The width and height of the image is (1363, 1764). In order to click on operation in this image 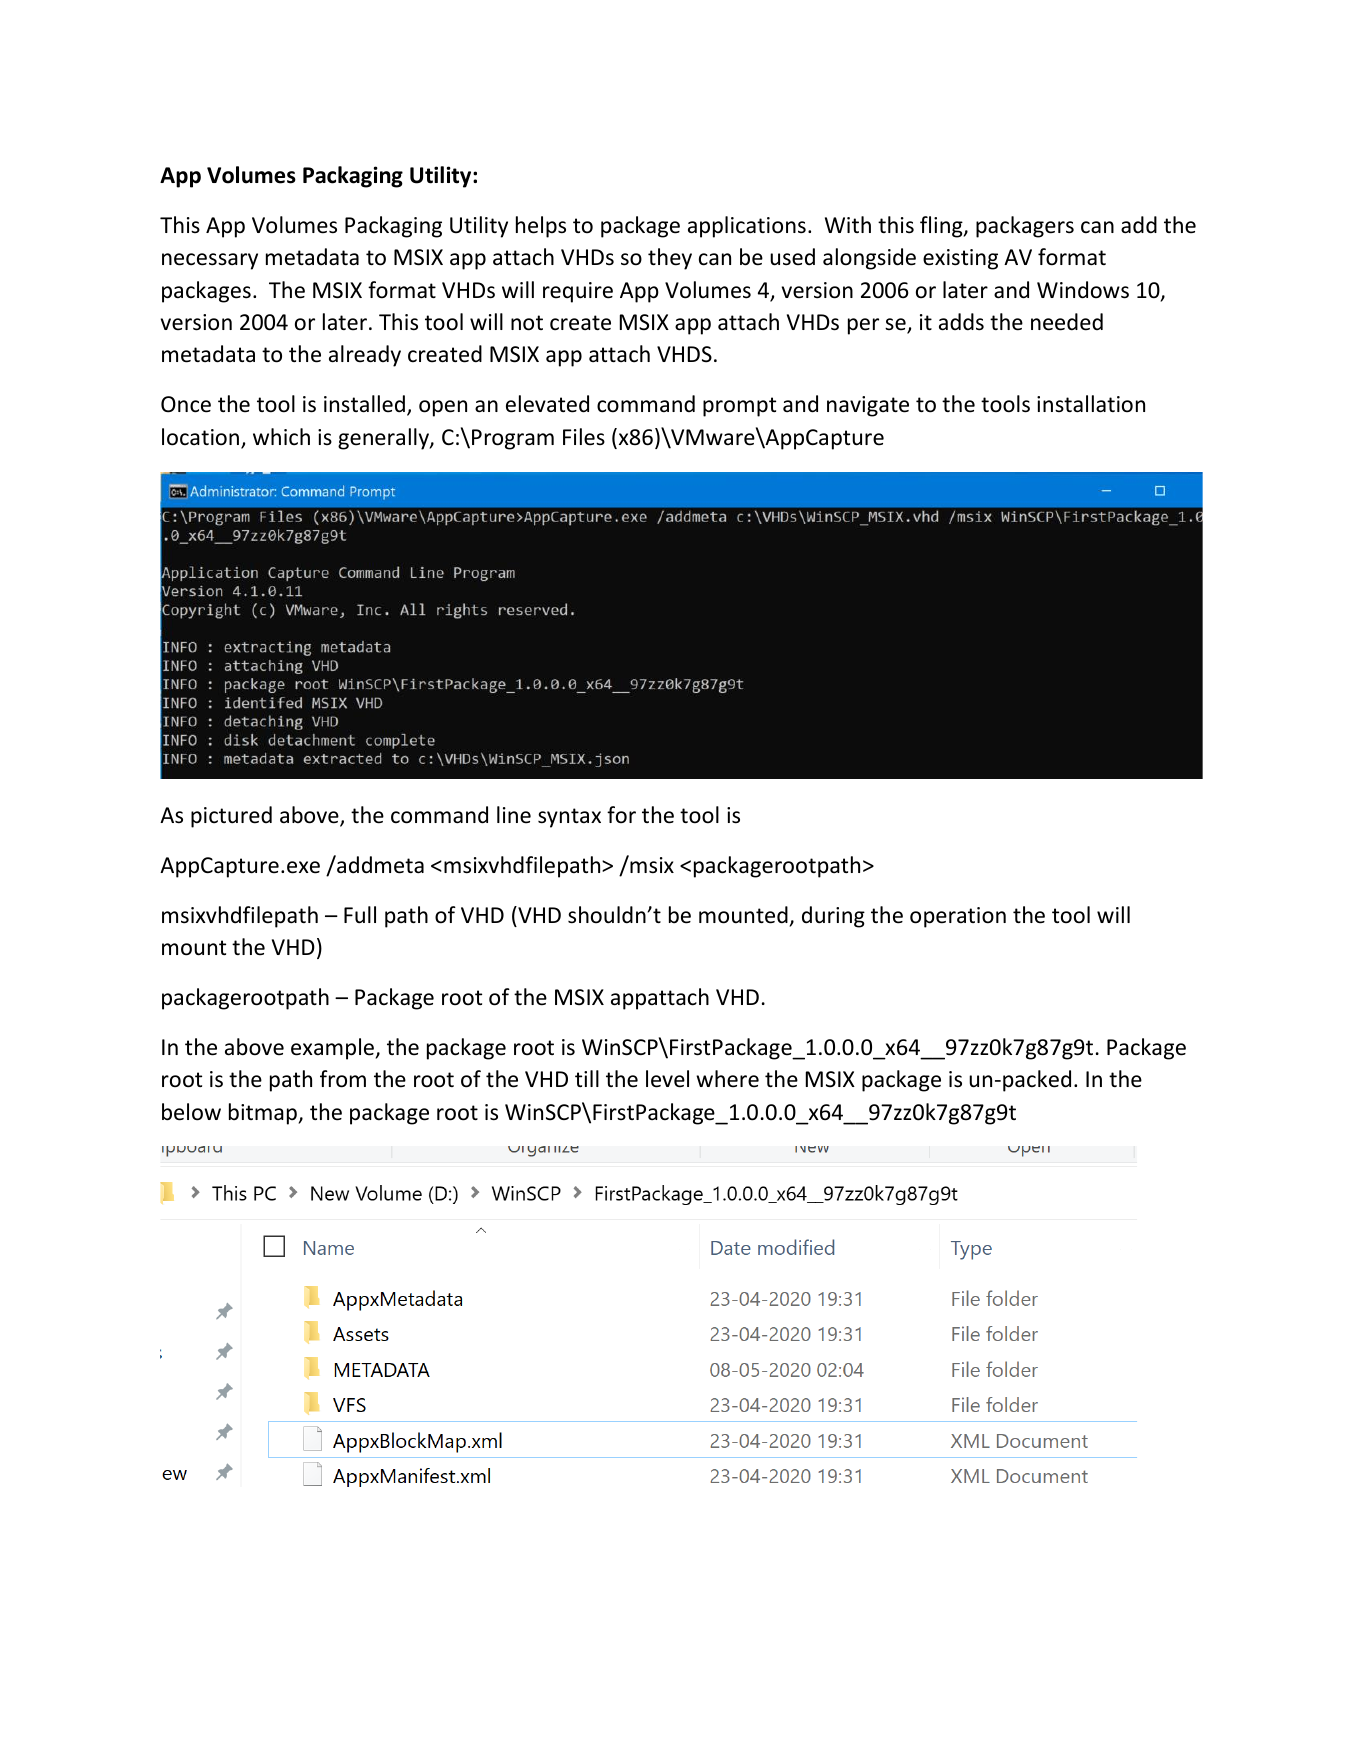, I will do `click(958, 917)`.
